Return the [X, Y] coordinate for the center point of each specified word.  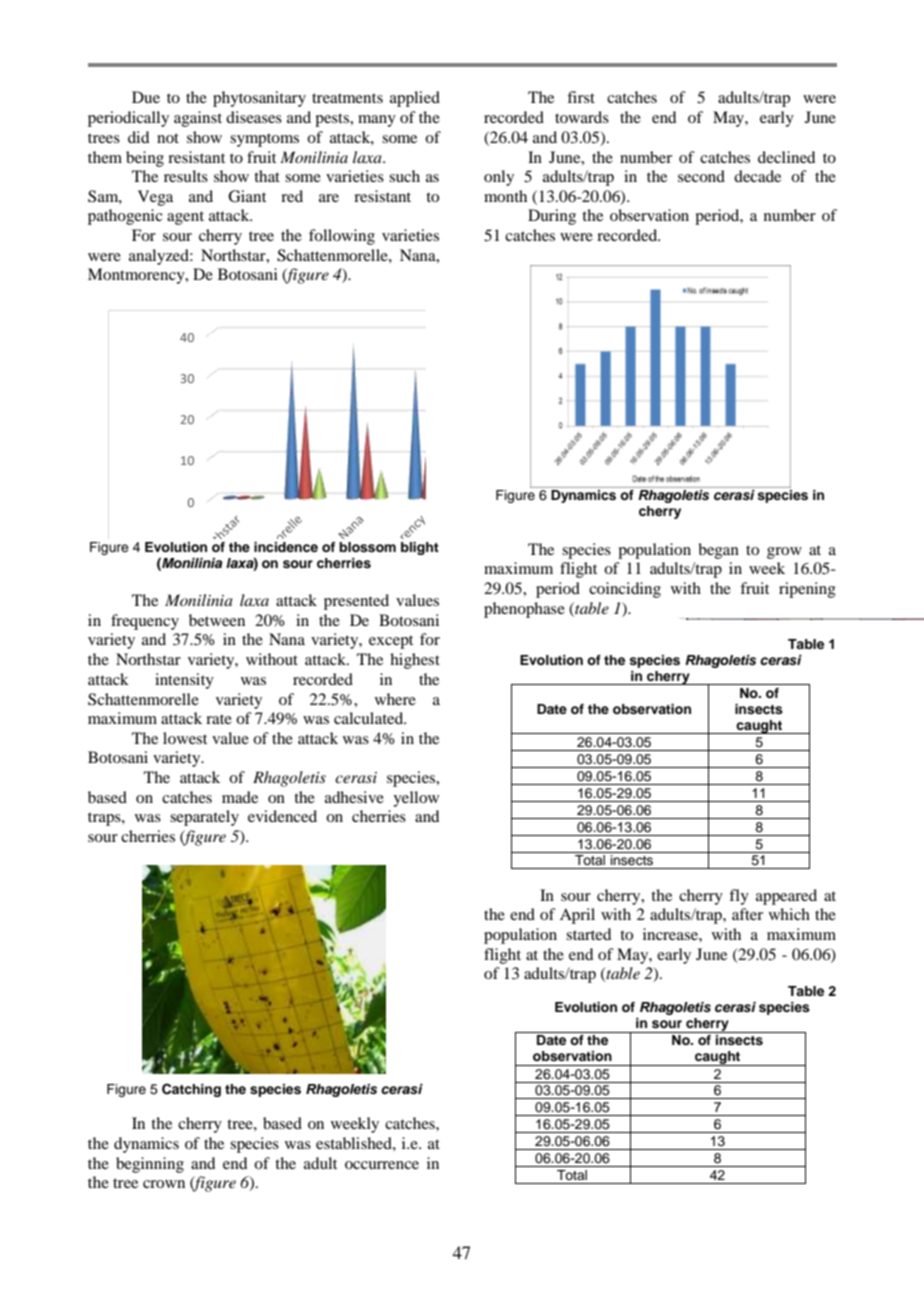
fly [739, 897]
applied [415, 99]
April [577, 916]
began [718, 551]
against [198, 119]
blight [420, 548]
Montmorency [137, 276]
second [701, 176]
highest [415, 661]
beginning [150, 1165]
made [240, 797]
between [217, 620]
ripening [807, 590]
